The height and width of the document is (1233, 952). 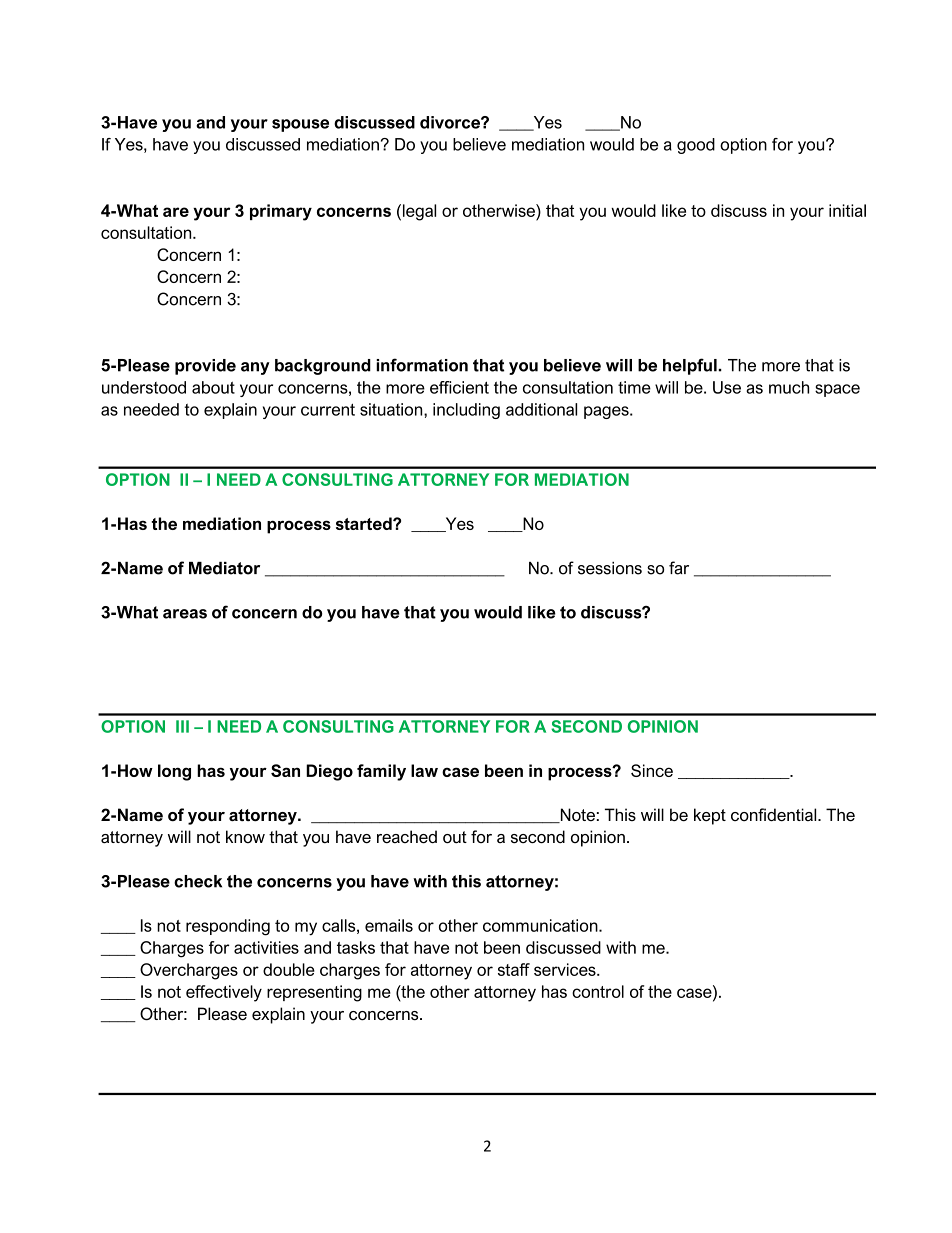 I want to click on effectively, so click(x=224, y=993).
